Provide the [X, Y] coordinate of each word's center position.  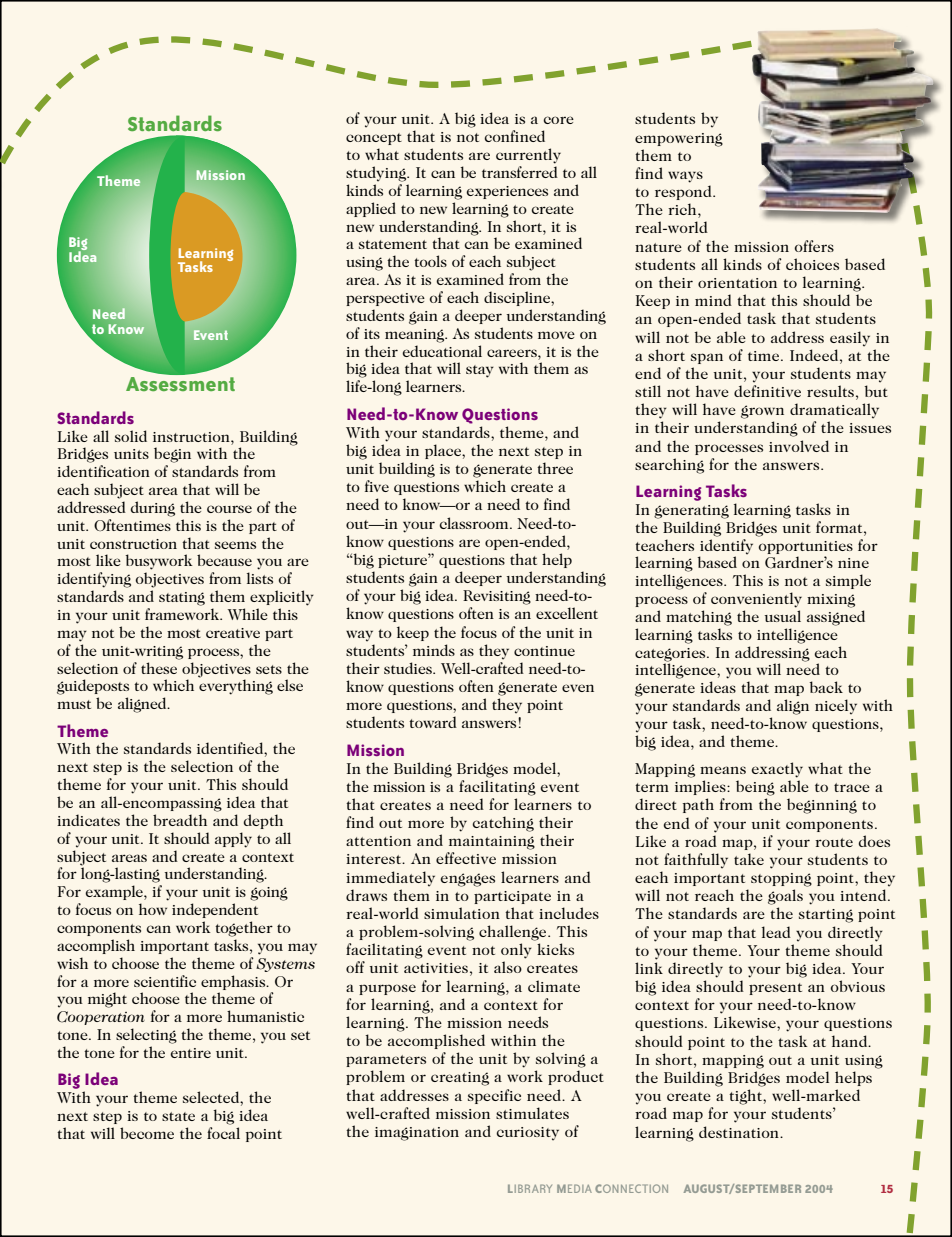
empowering [679, 140]
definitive [767, 389]
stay [480, 371]
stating [182, 599]
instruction [192, 437]
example [115, 892]
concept [374, 139]
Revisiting [497, 597]
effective [466, 858]
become [147, 1133]
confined [514, 136]
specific [494, 1096]
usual [783, 616]
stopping [781, 880]
